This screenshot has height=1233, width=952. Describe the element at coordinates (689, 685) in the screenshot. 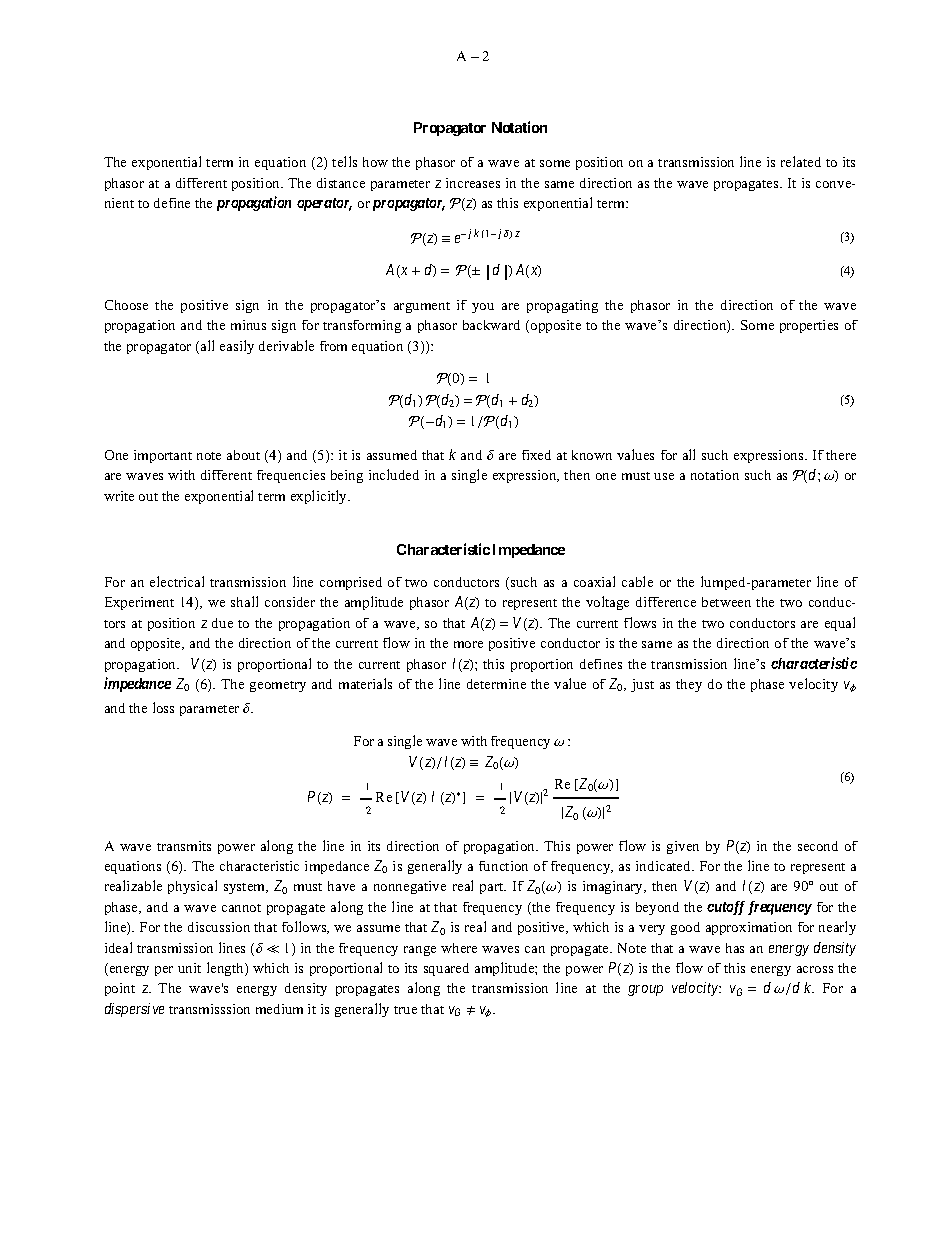

I see `they` at that location.
